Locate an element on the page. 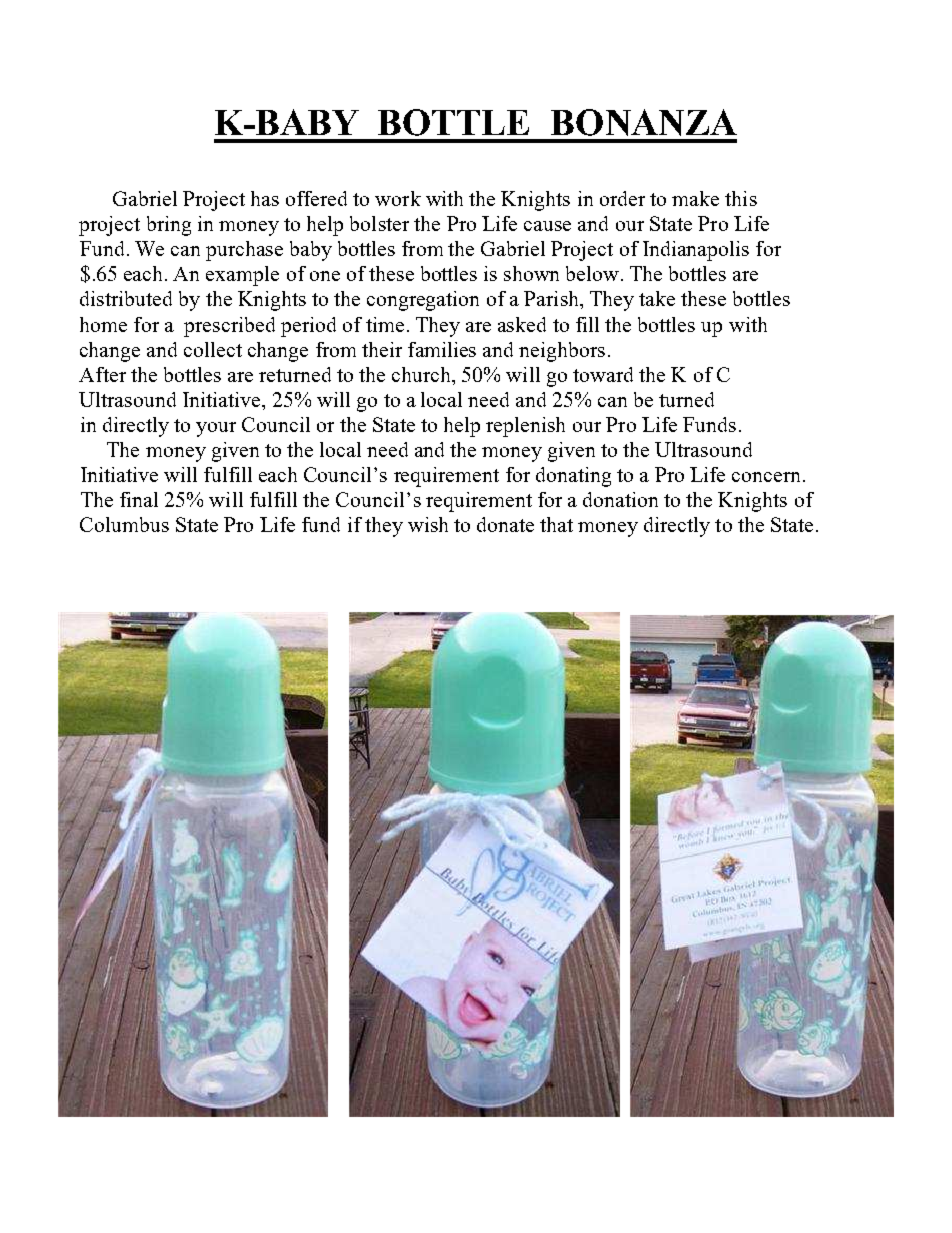 The image size is (952, 1233). BONANZA is located at coordinates (644, 122).
